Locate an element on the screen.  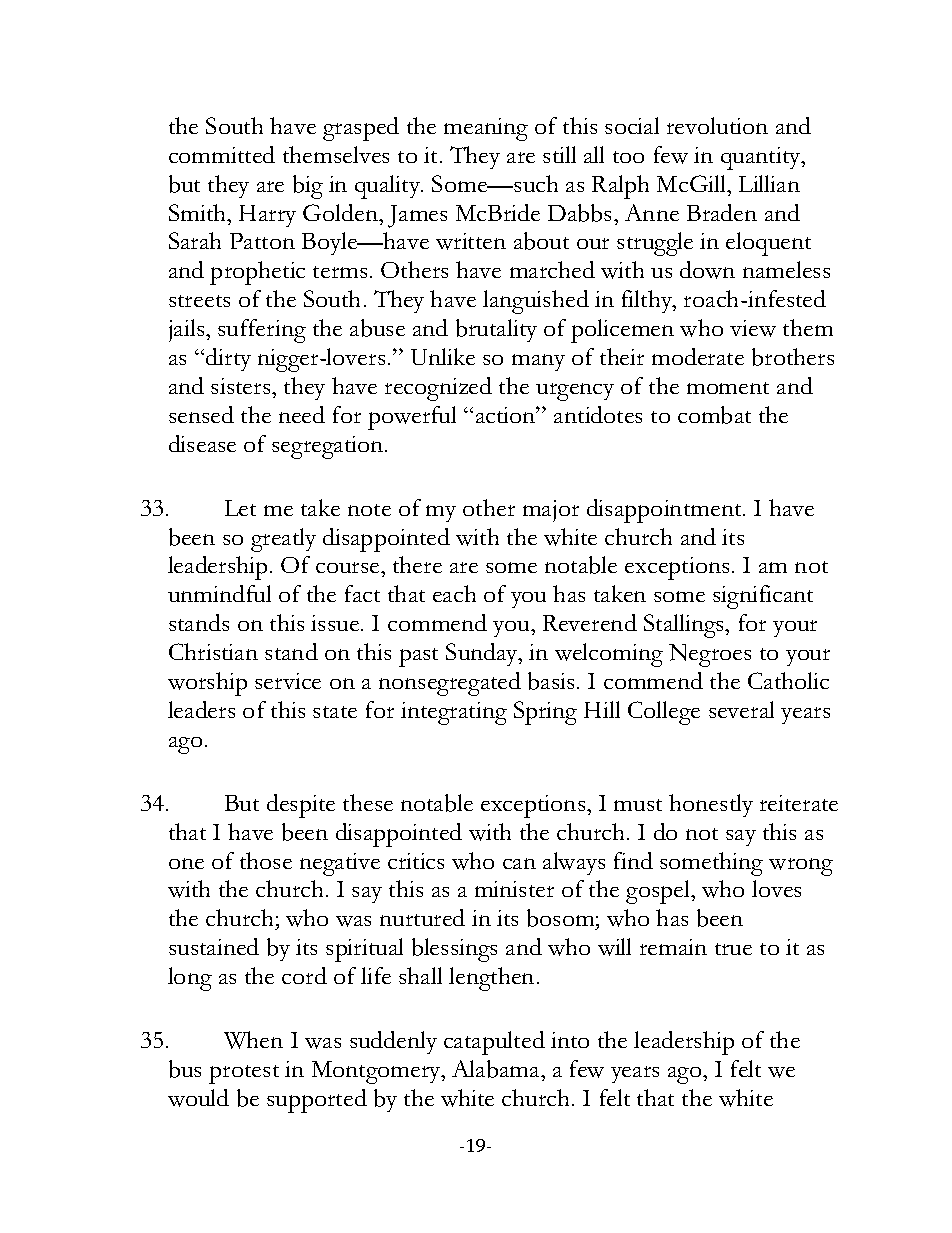
meaning is located at coordinates (486, 129).
